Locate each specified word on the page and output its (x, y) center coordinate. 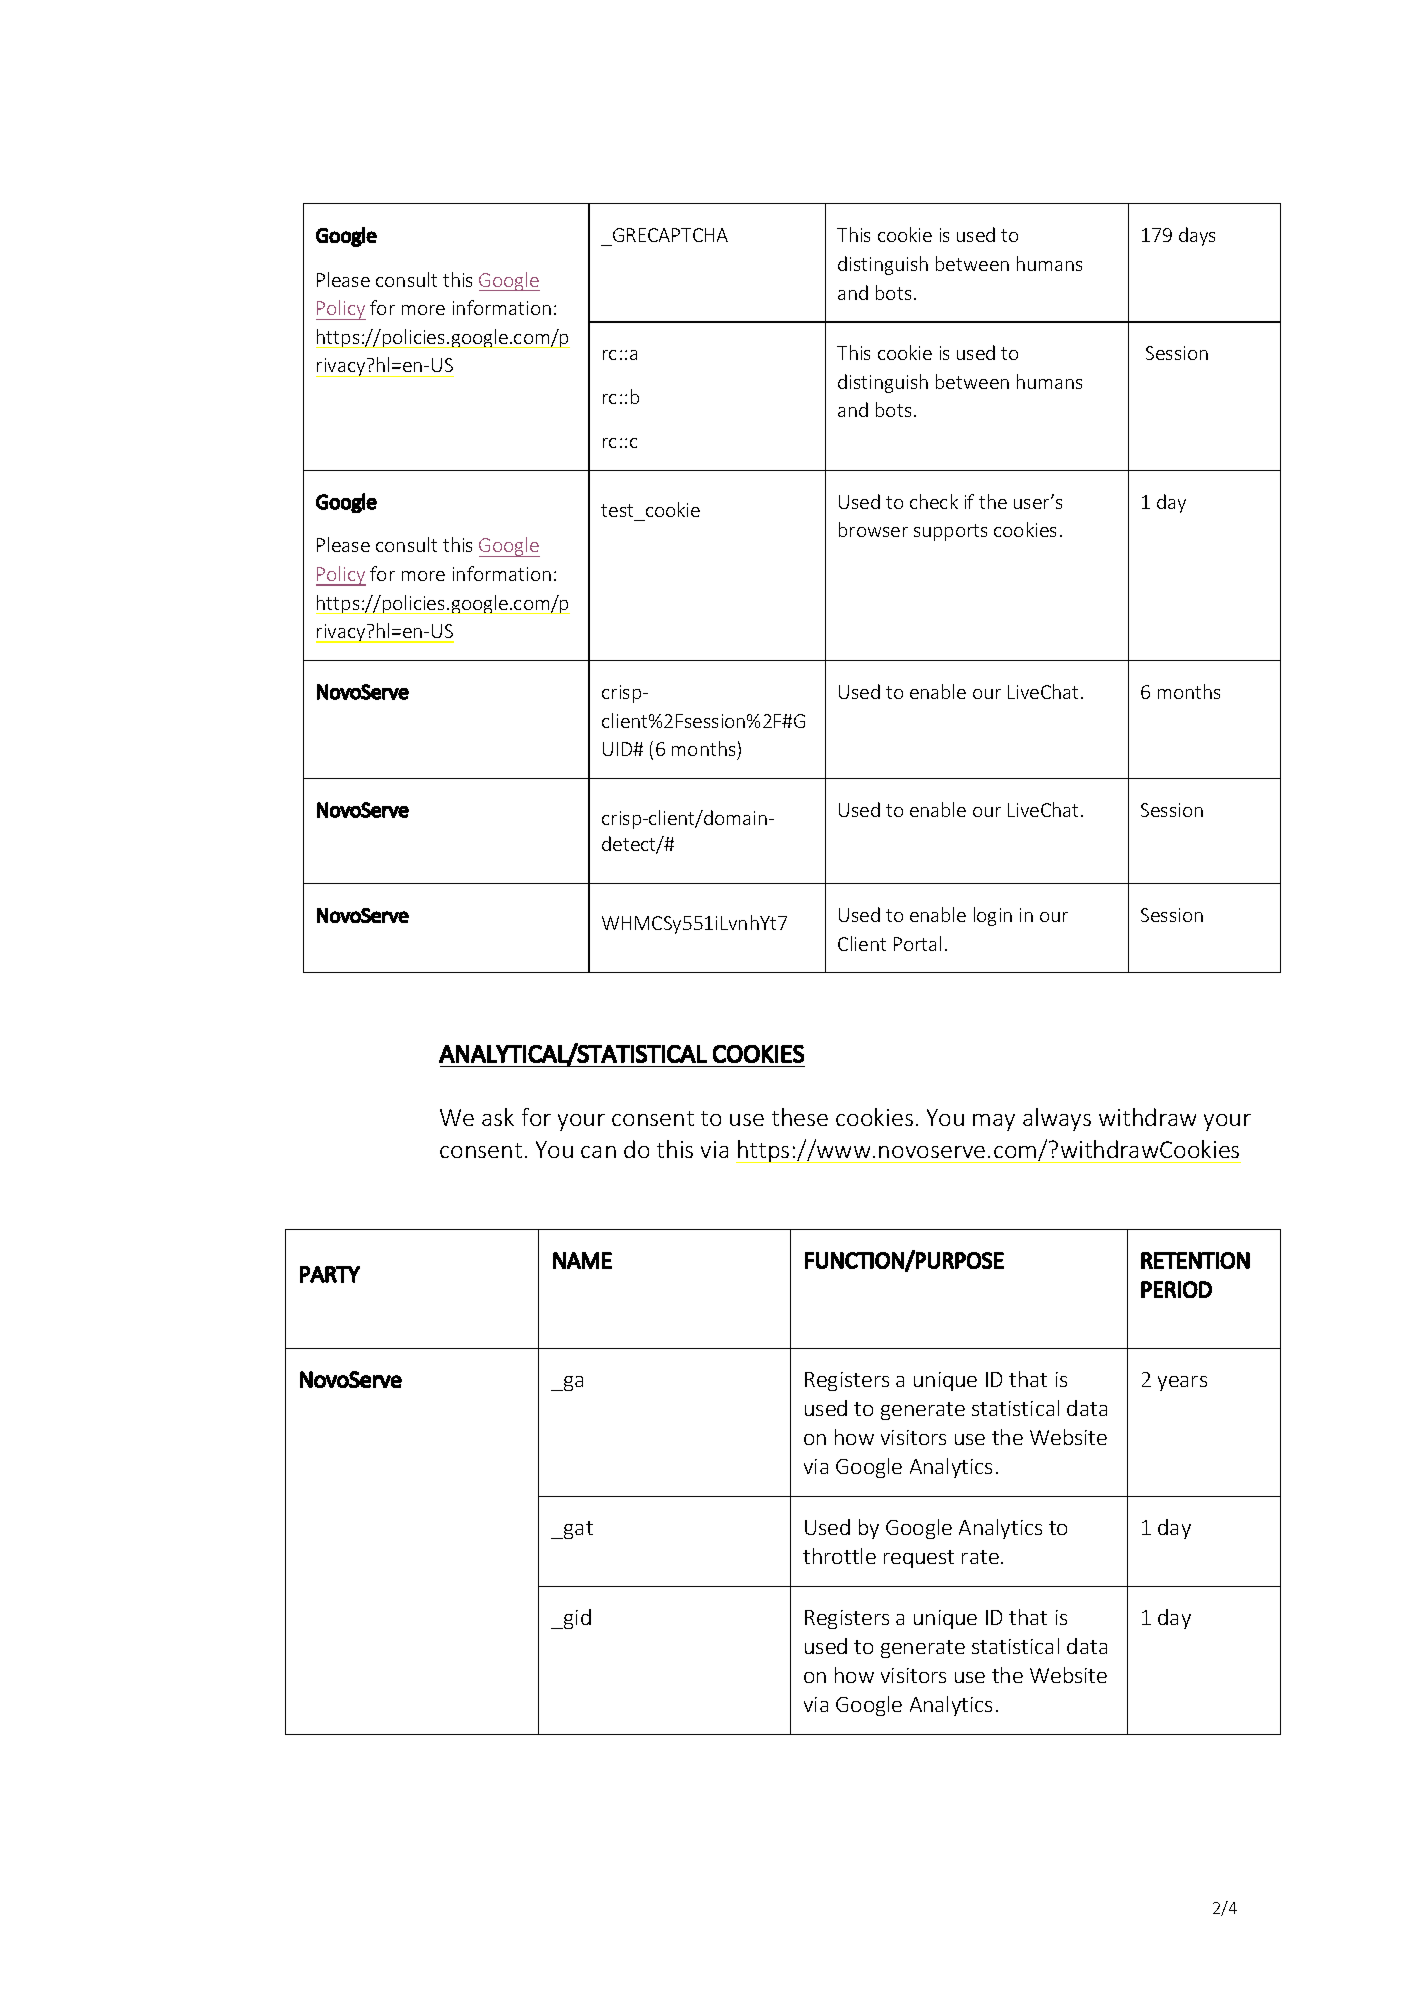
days (1197, 236)
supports (950, 532)
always (1057, 1119)
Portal (917, 943)
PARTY (330, 1274)
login (993, 916)
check (934, 501)
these (800, 1117)
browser (873, 529)
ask (498, 1117)
